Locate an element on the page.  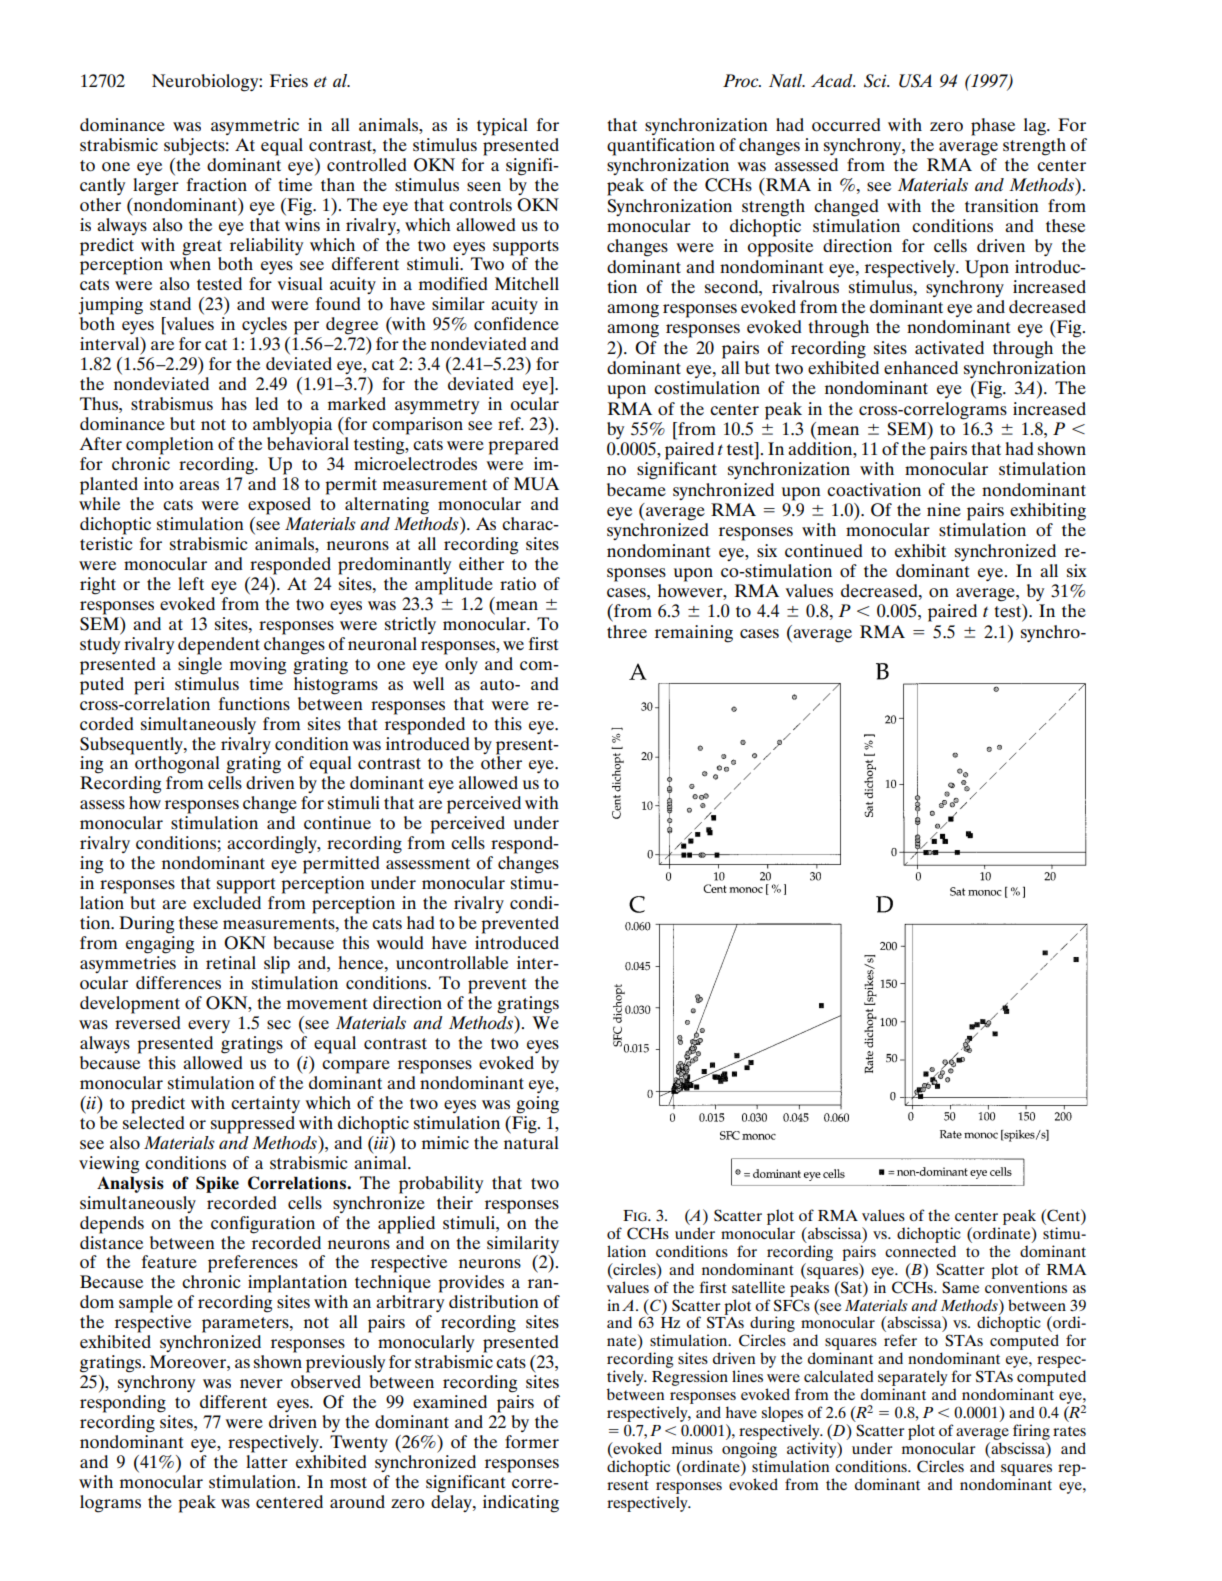
orthogonal is located at coordinates (176, 764).
